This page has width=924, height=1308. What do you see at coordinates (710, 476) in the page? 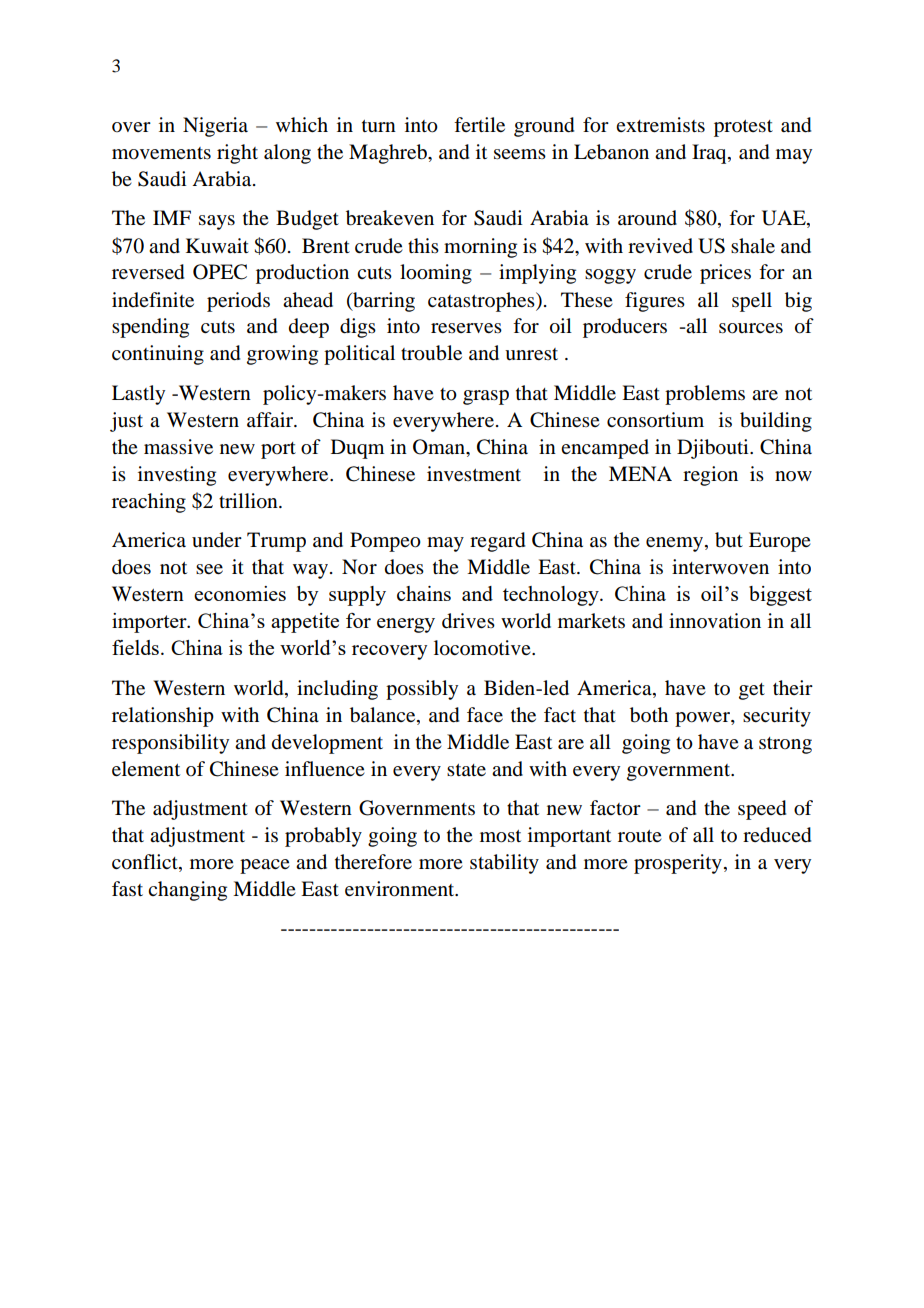
I see `region` at bounding box center [710, 476].
